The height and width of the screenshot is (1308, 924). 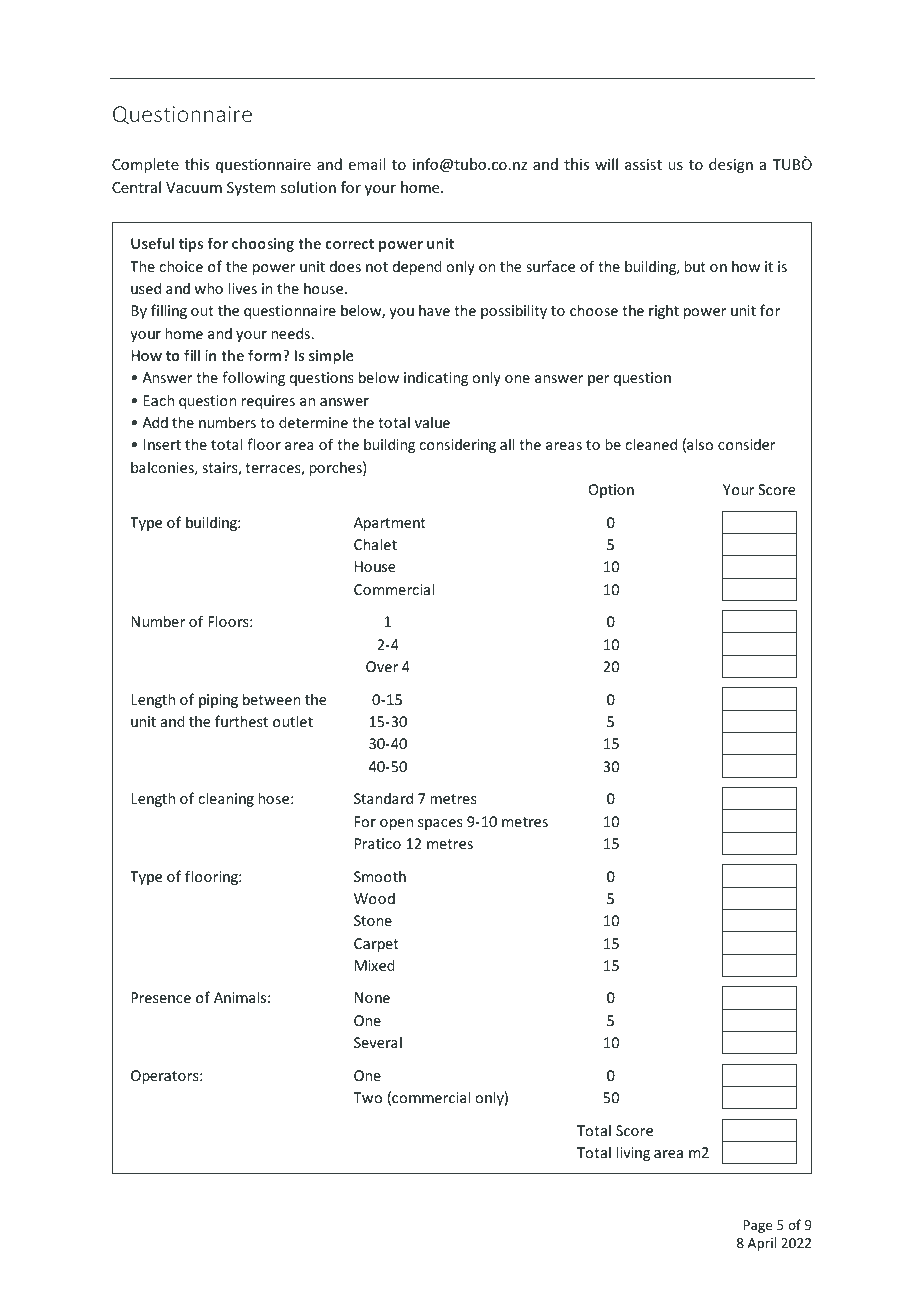 What do you see at coordinates (731, 165) in the screenshot?
I see `design` at bounding box center [731, 165].
